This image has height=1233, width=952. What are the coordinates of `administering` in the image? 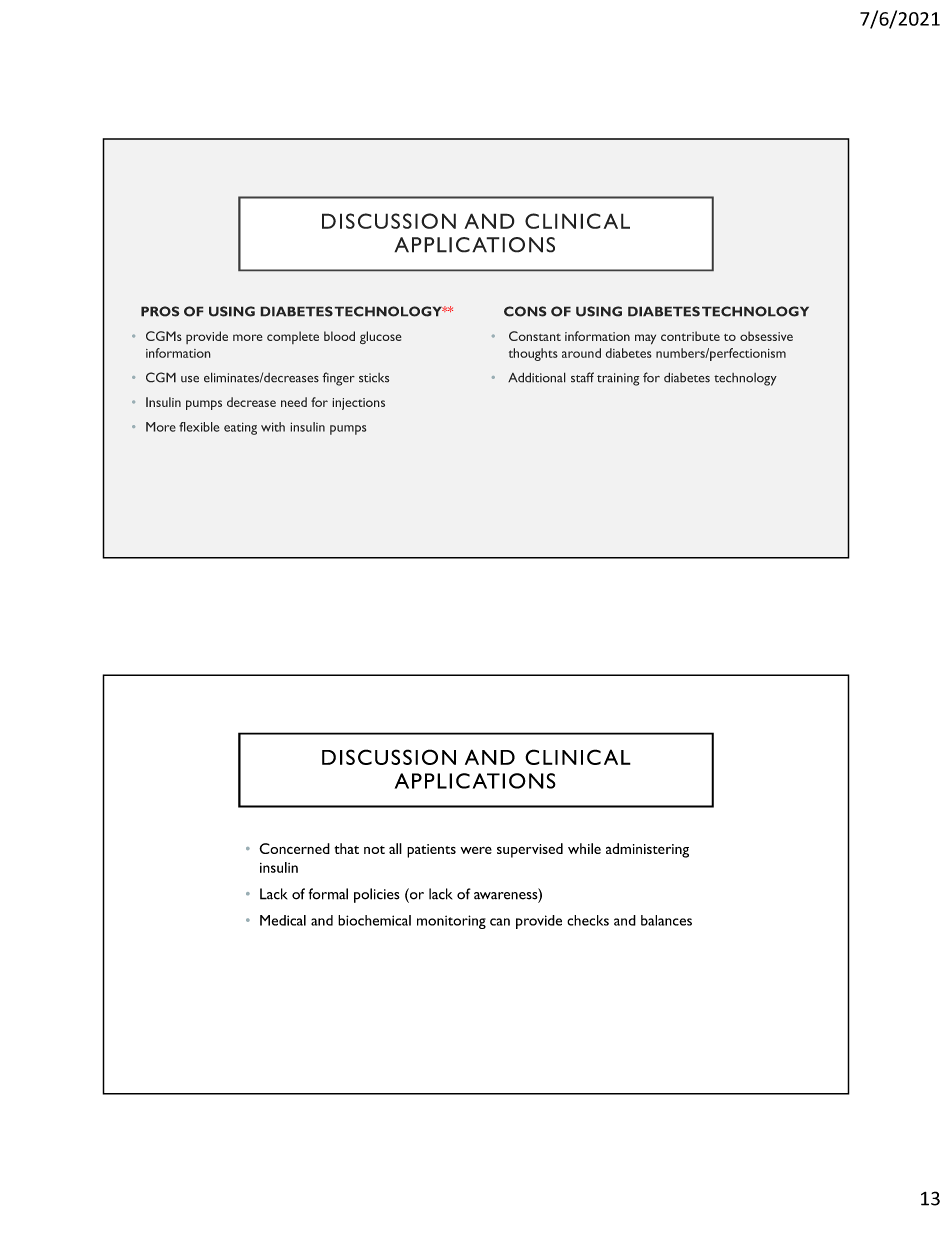 It's located at (647, 850).
